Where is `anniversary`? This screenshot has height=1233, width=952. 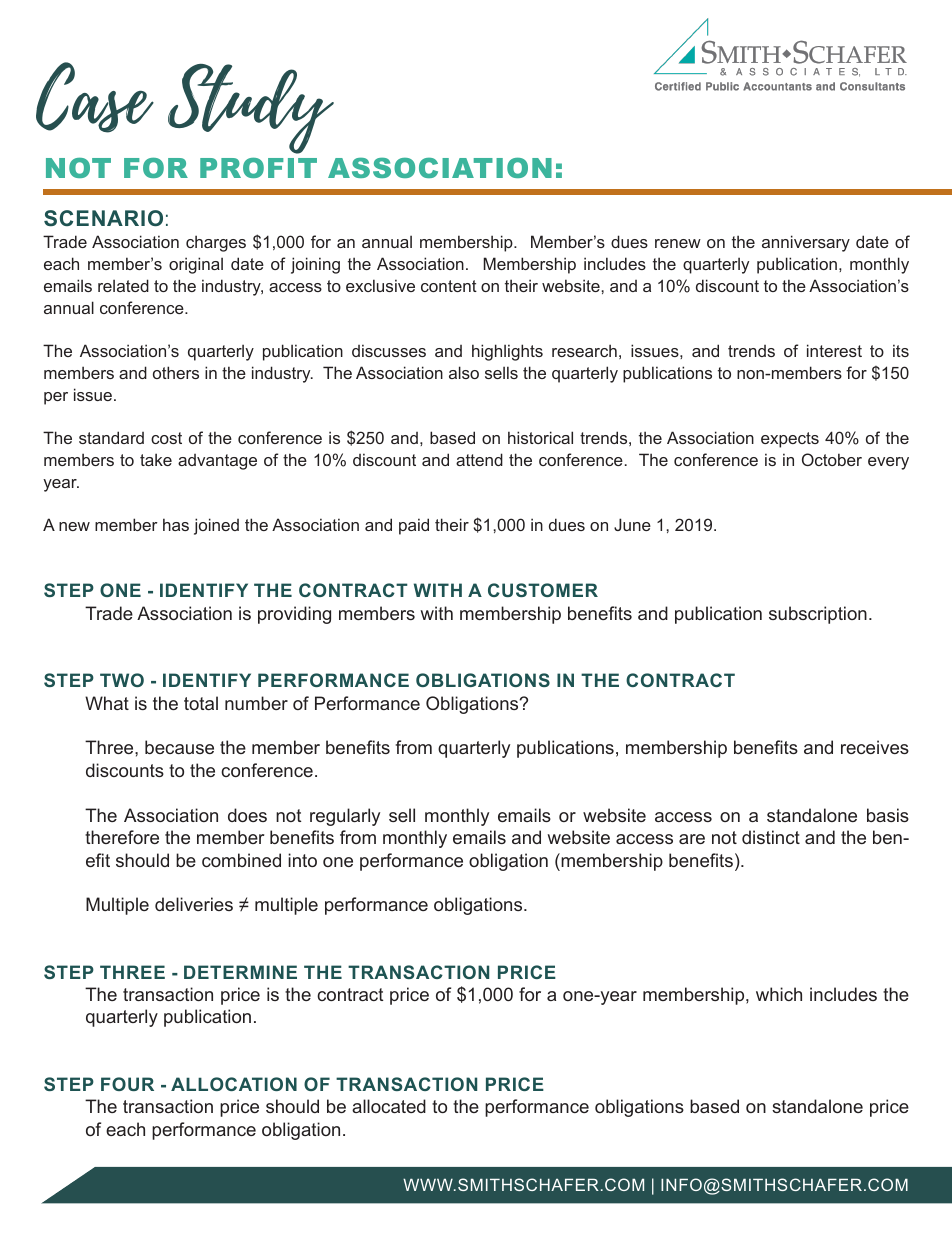 anniversary is located at coordinates (806, 243).
